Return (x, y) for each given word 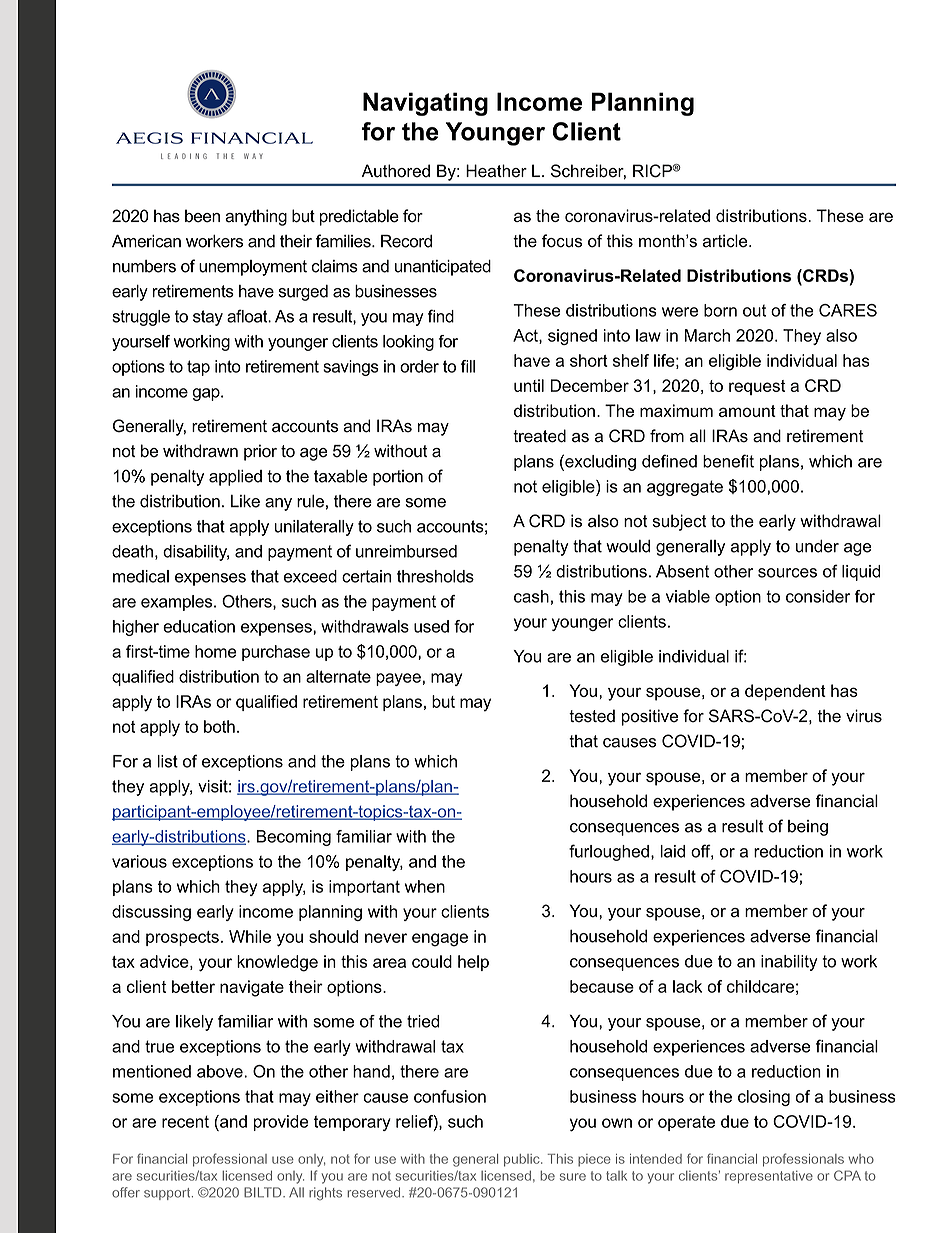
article (726, 241)
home (216, 651)
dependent (785, 692)
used (431, 626)
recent (185, 1122)
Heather (496, 171)
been (202, 216)
